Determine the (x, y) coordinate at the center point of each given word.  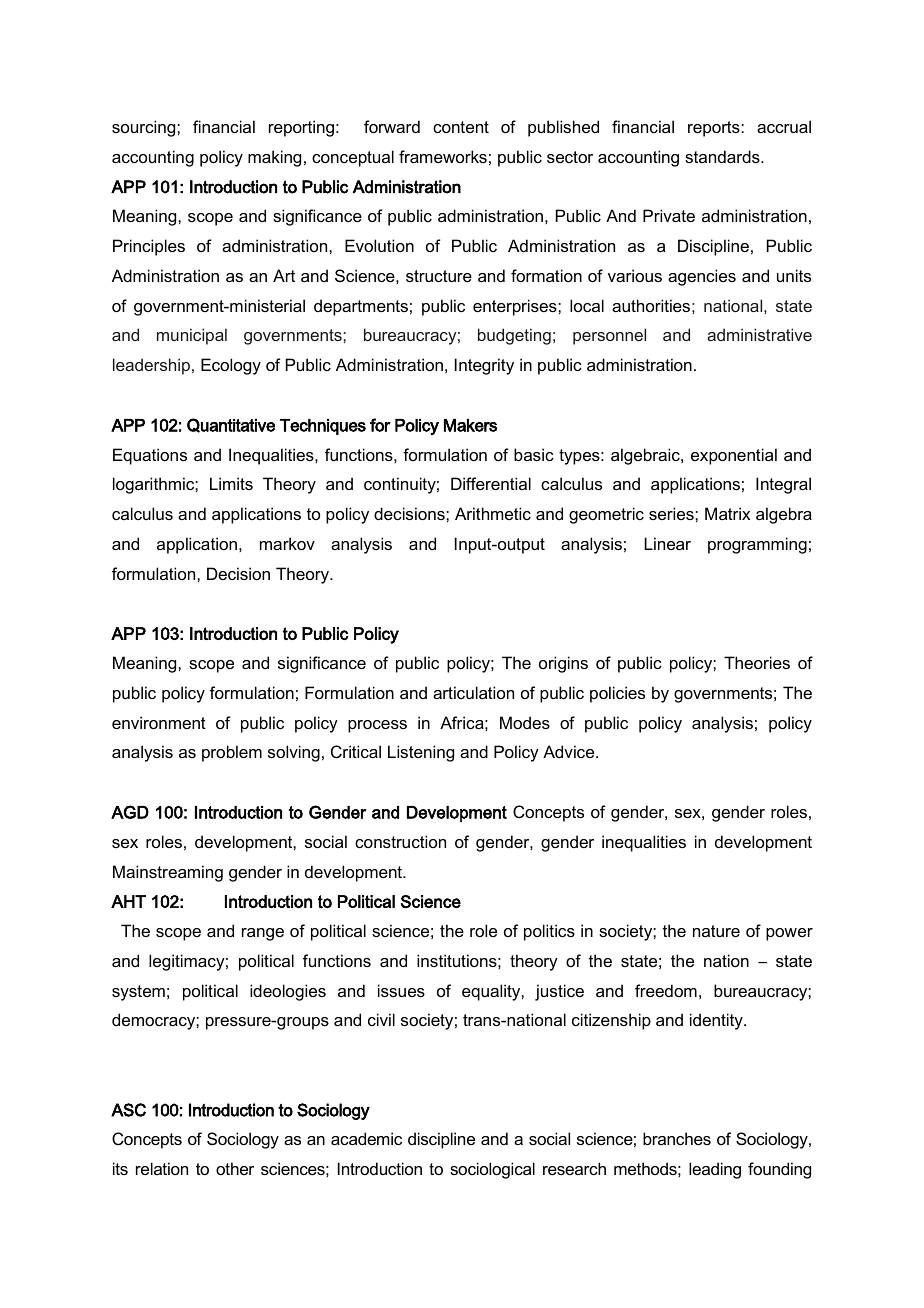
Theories (757, 662)
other (235, 1168)
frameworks (443, 156)
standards (723, 156)
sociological (492, 1170)
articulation (473, 692)
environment (159, 722)
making (274, 158)
